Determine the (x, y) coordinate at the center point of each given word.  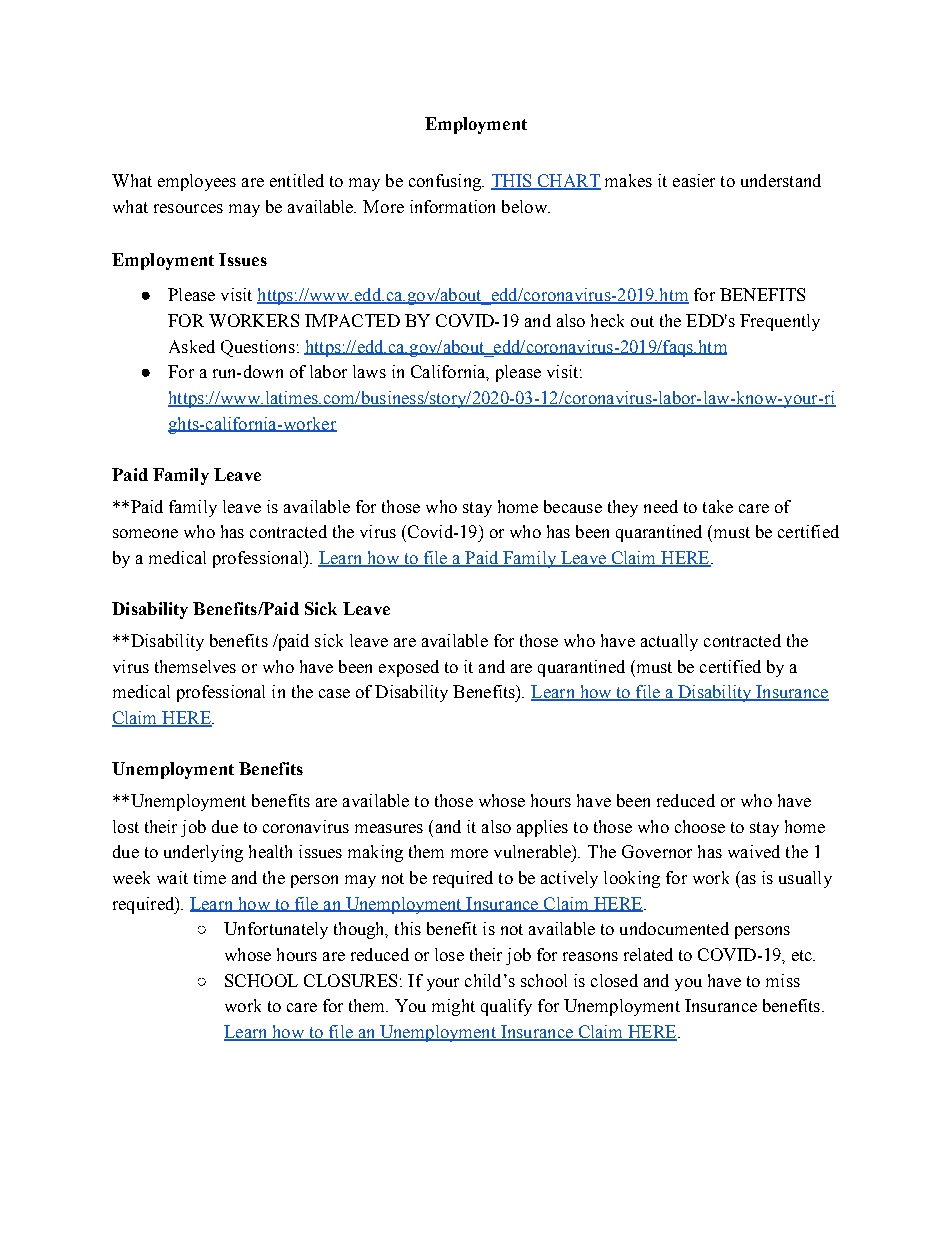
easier (694, 180)
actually (669, 642)
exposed (409, 668)
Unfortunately (276, 930)
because (573, 506)
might (453, 1007)
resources (188, 208)
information (452, 206)
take (718, 506)
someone (145, 533)
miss (783, 980)
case (334, 693)
